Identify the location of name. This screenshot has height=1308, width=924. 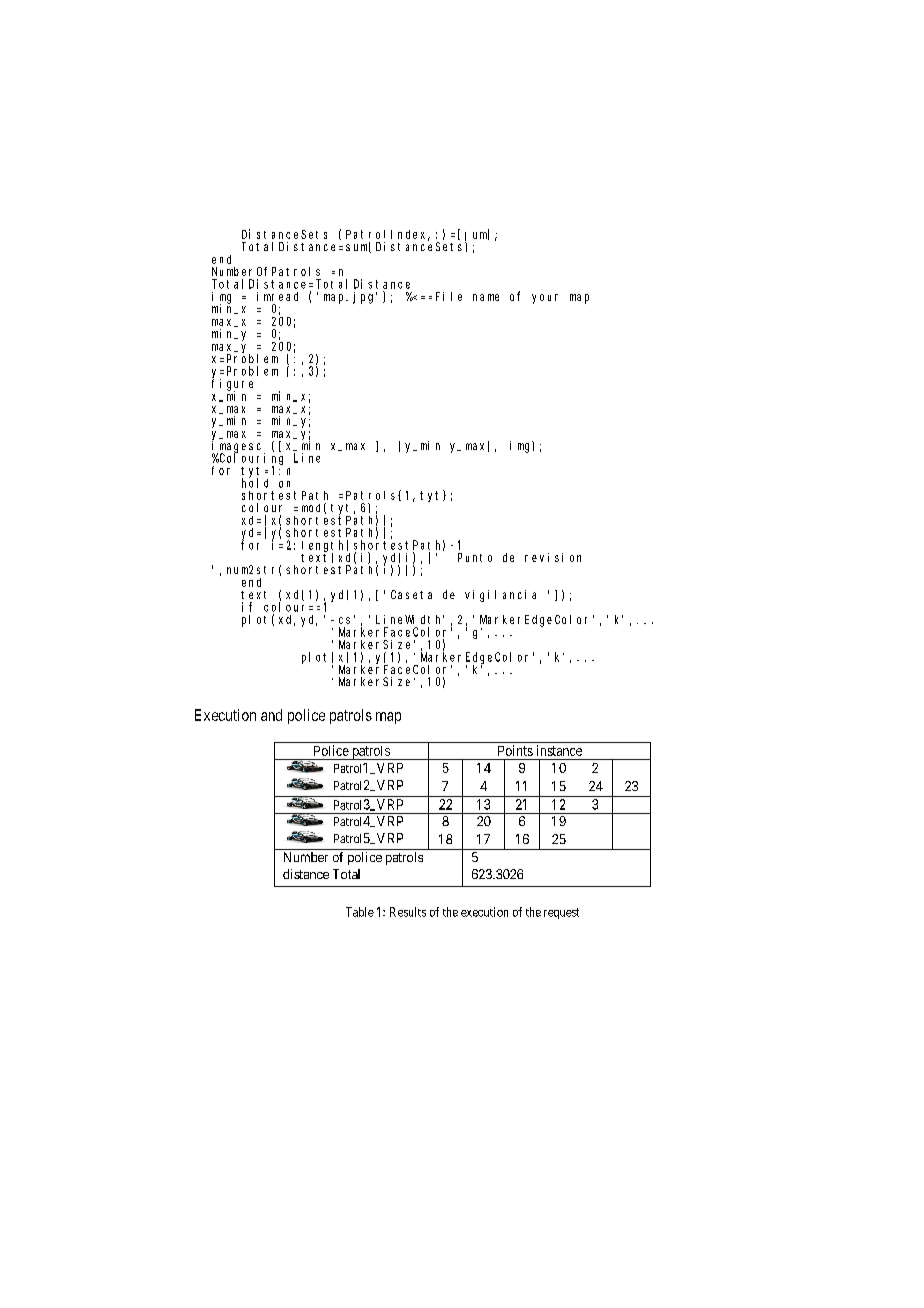
(486, 297).
